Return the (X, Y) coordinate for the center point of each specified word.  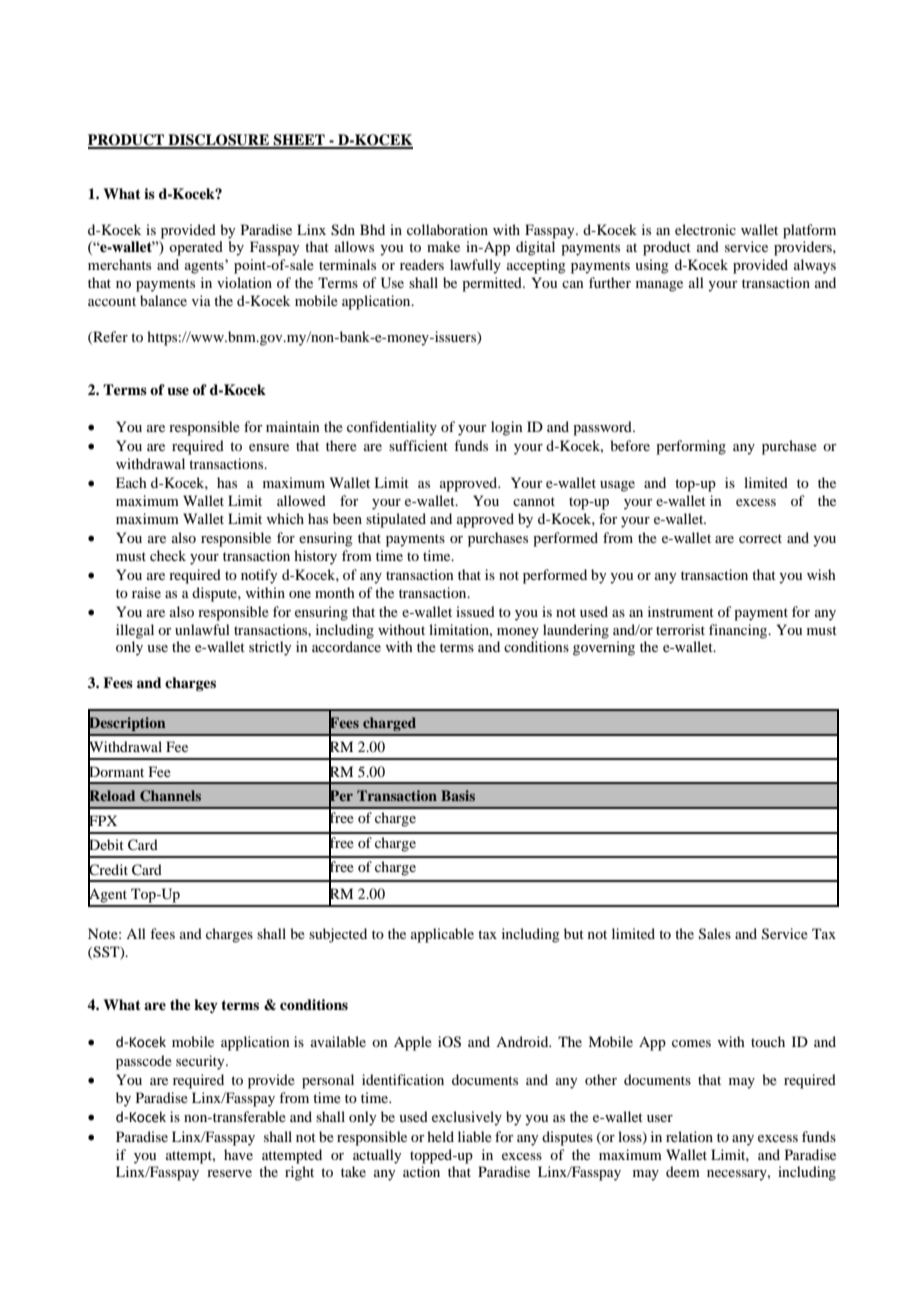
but (574, 933)
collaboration (447, 229)
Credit (108, 869)
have (238, 1154)
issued (475, 611)
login (507, 428)
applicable (442, 935)
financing (739, 631)
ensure (269, 447)
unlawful (202, 629)
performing (691, 447)
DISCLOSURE (219, 141)
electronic (705, 229)
